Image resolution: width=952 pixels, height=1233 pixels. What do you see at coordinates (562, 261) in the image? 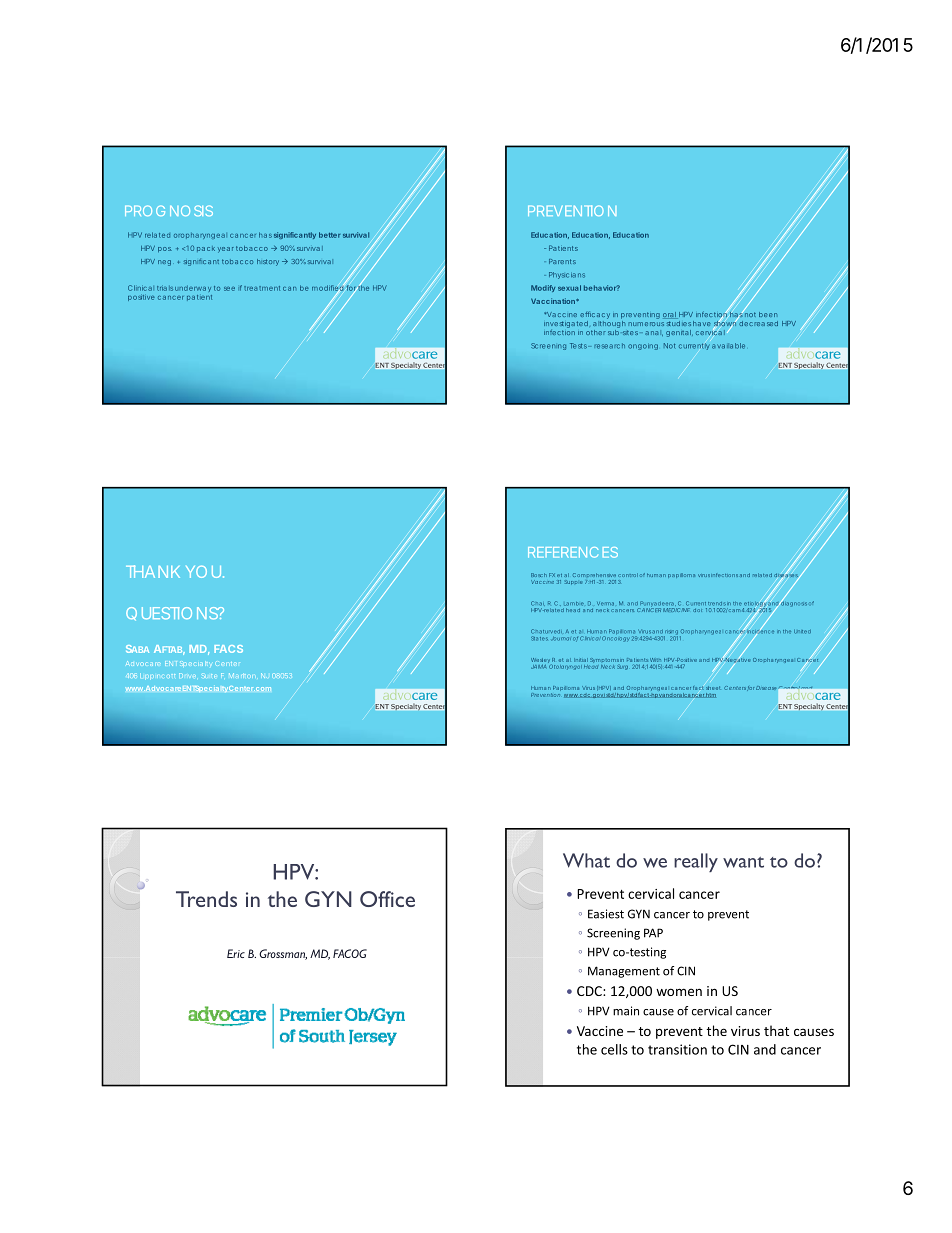
I see `Parents` at bounding box center [562, 261].
